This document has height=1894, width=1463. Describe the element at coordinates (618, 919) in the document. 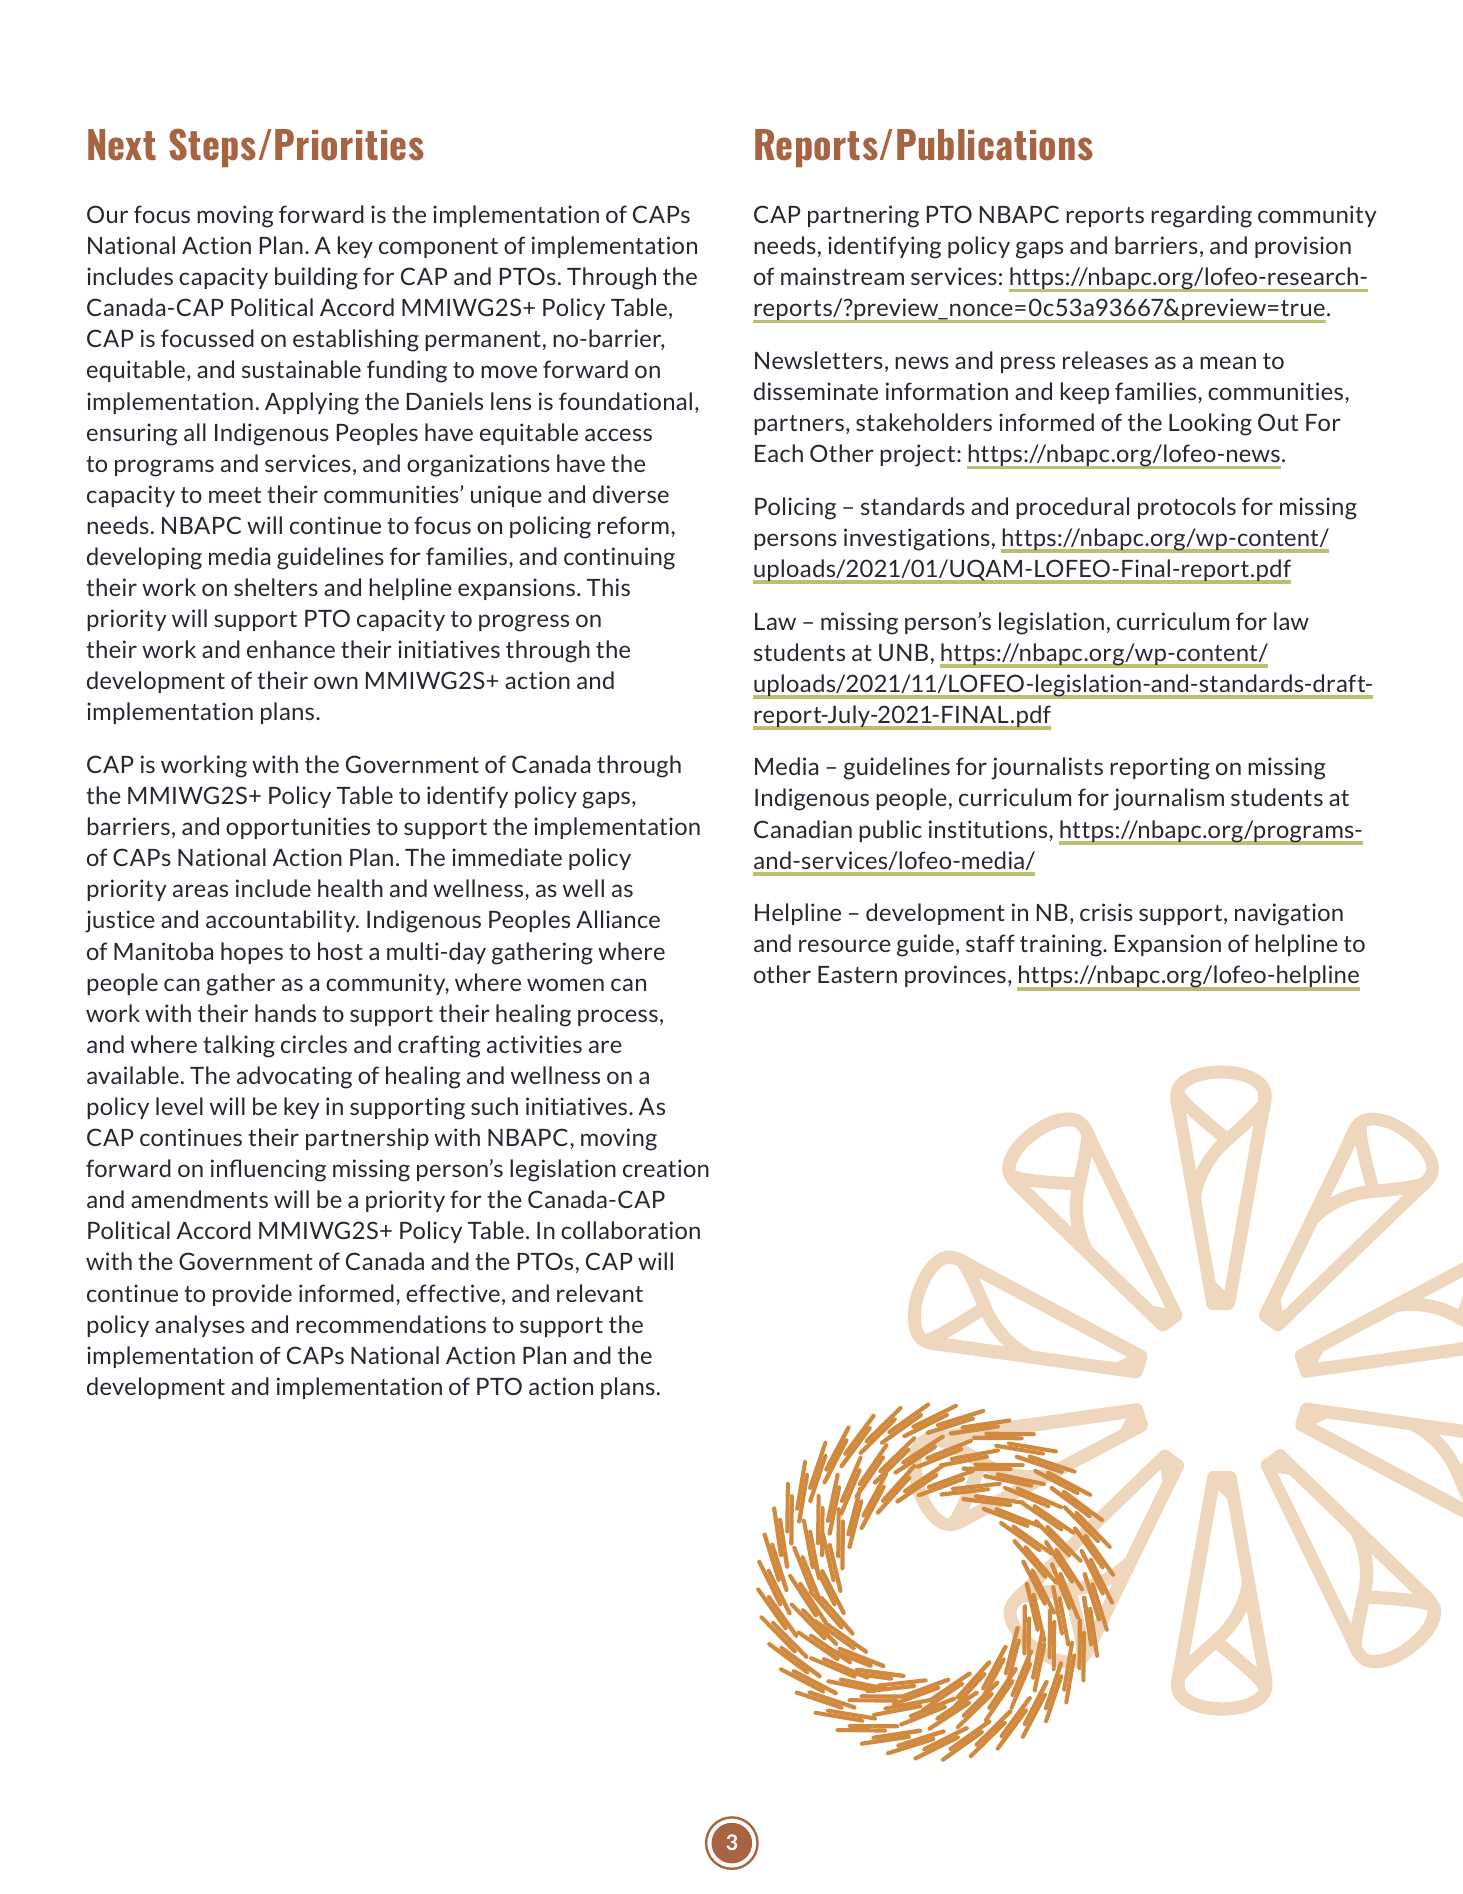

I see `Alliance` at that location.
